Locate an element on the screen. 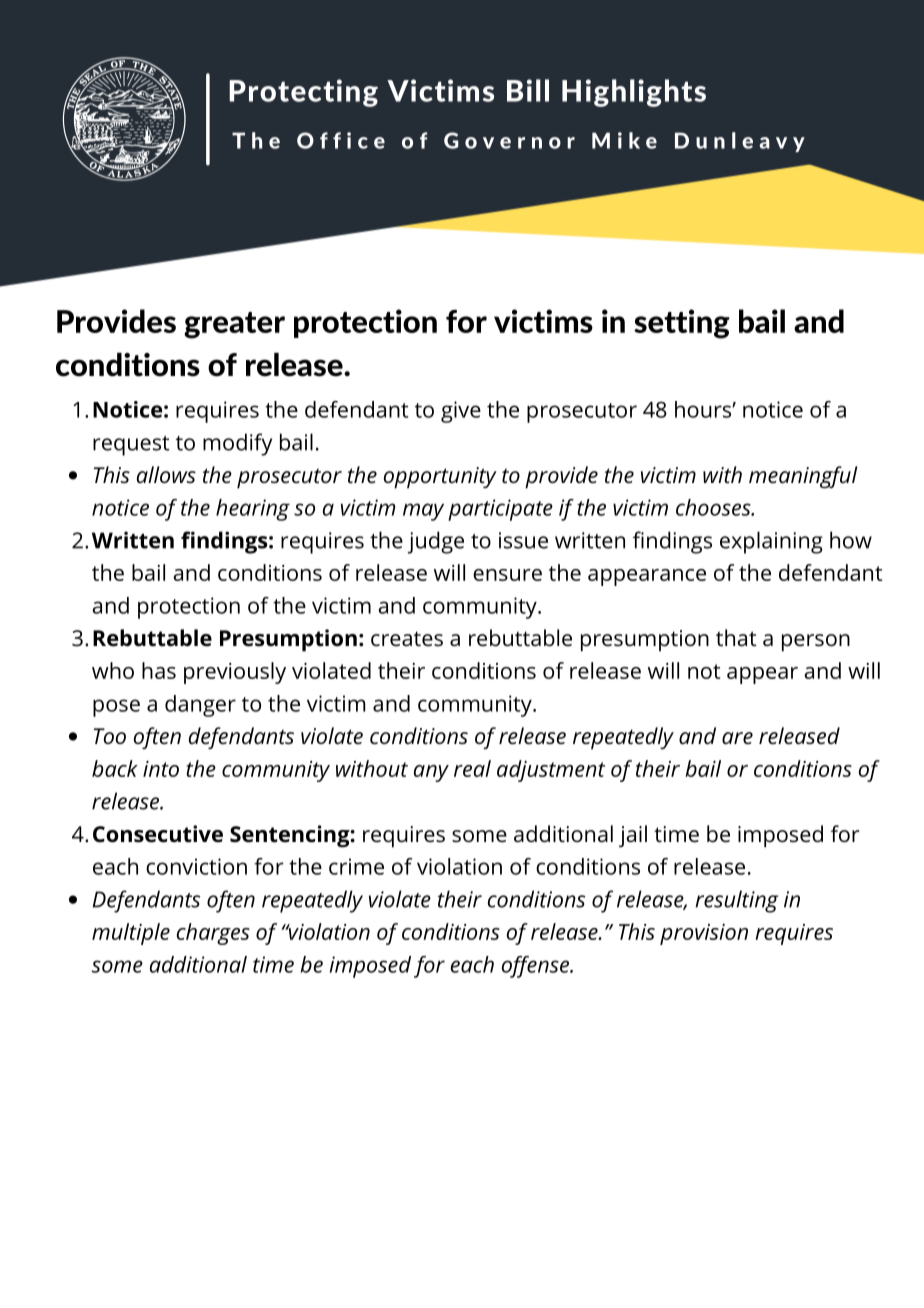 The image size is (924, 1308). Highlights is located at coordinates (634, 93).
